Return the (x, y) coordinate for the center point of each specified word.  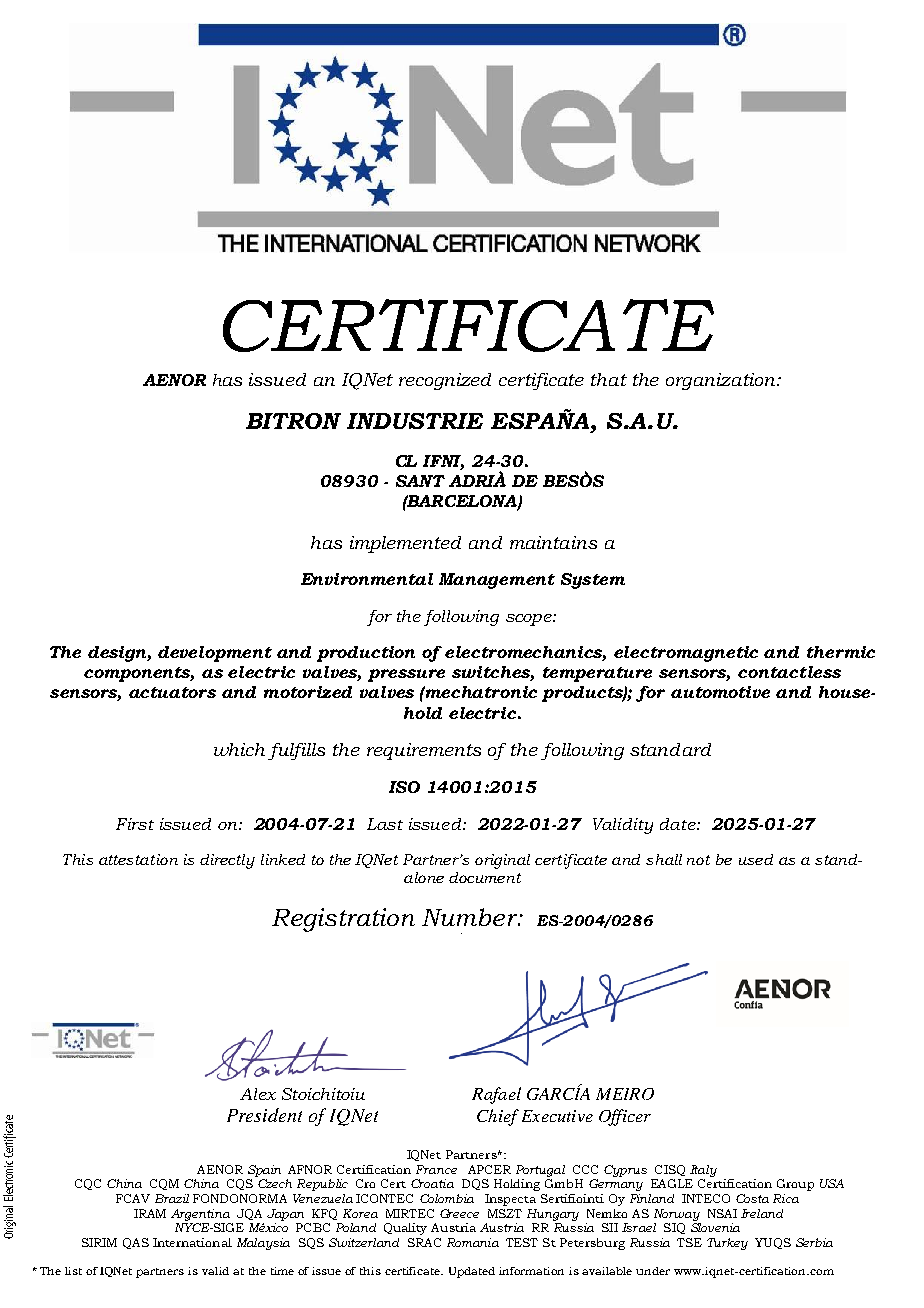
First (135, 824)
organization (722, 381)
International (192, 1242)
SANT (420, 481)
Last (385, 824)
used (756, 859)
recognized (445, 381)
